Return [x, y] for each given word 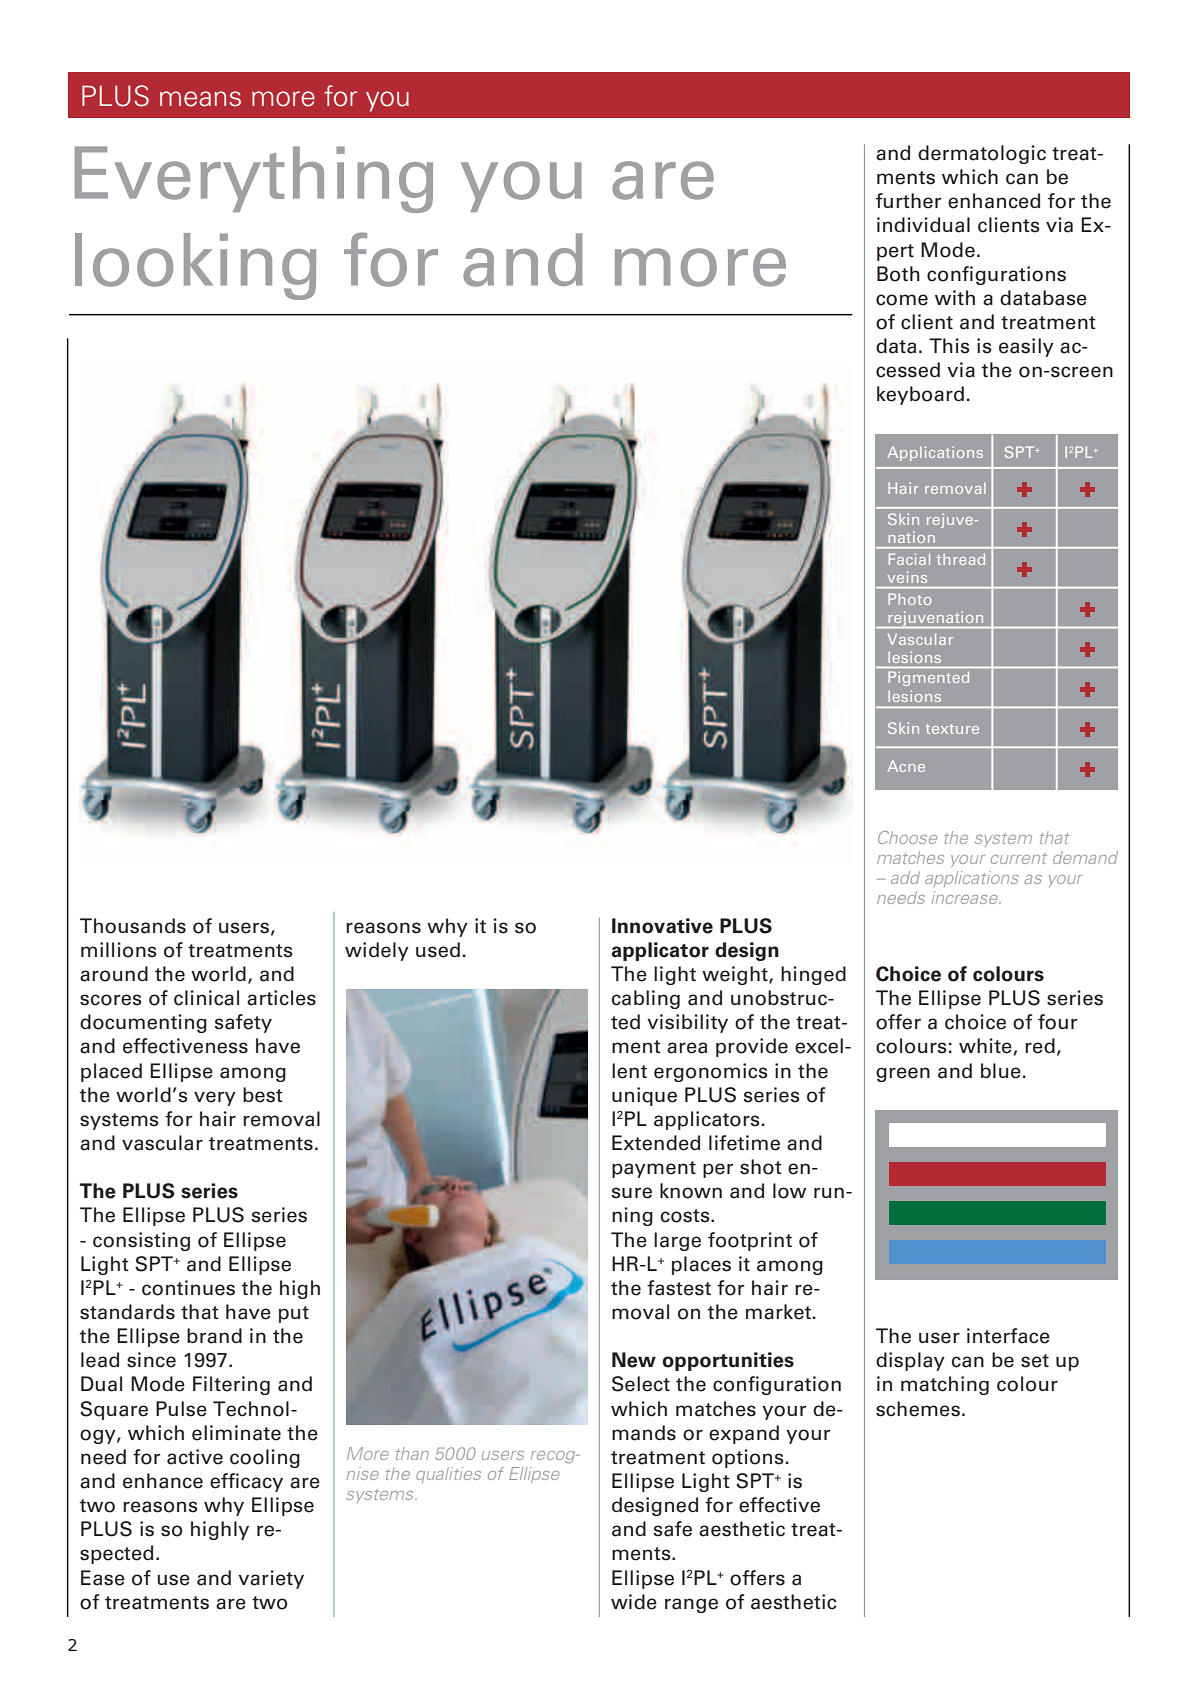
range [691, 1605]
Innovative [662, 926]
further [909, 201]
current [1019, 858]
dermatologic [982, 154]
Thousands [133, 926]
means [200, 99]
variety [271, 1579]
